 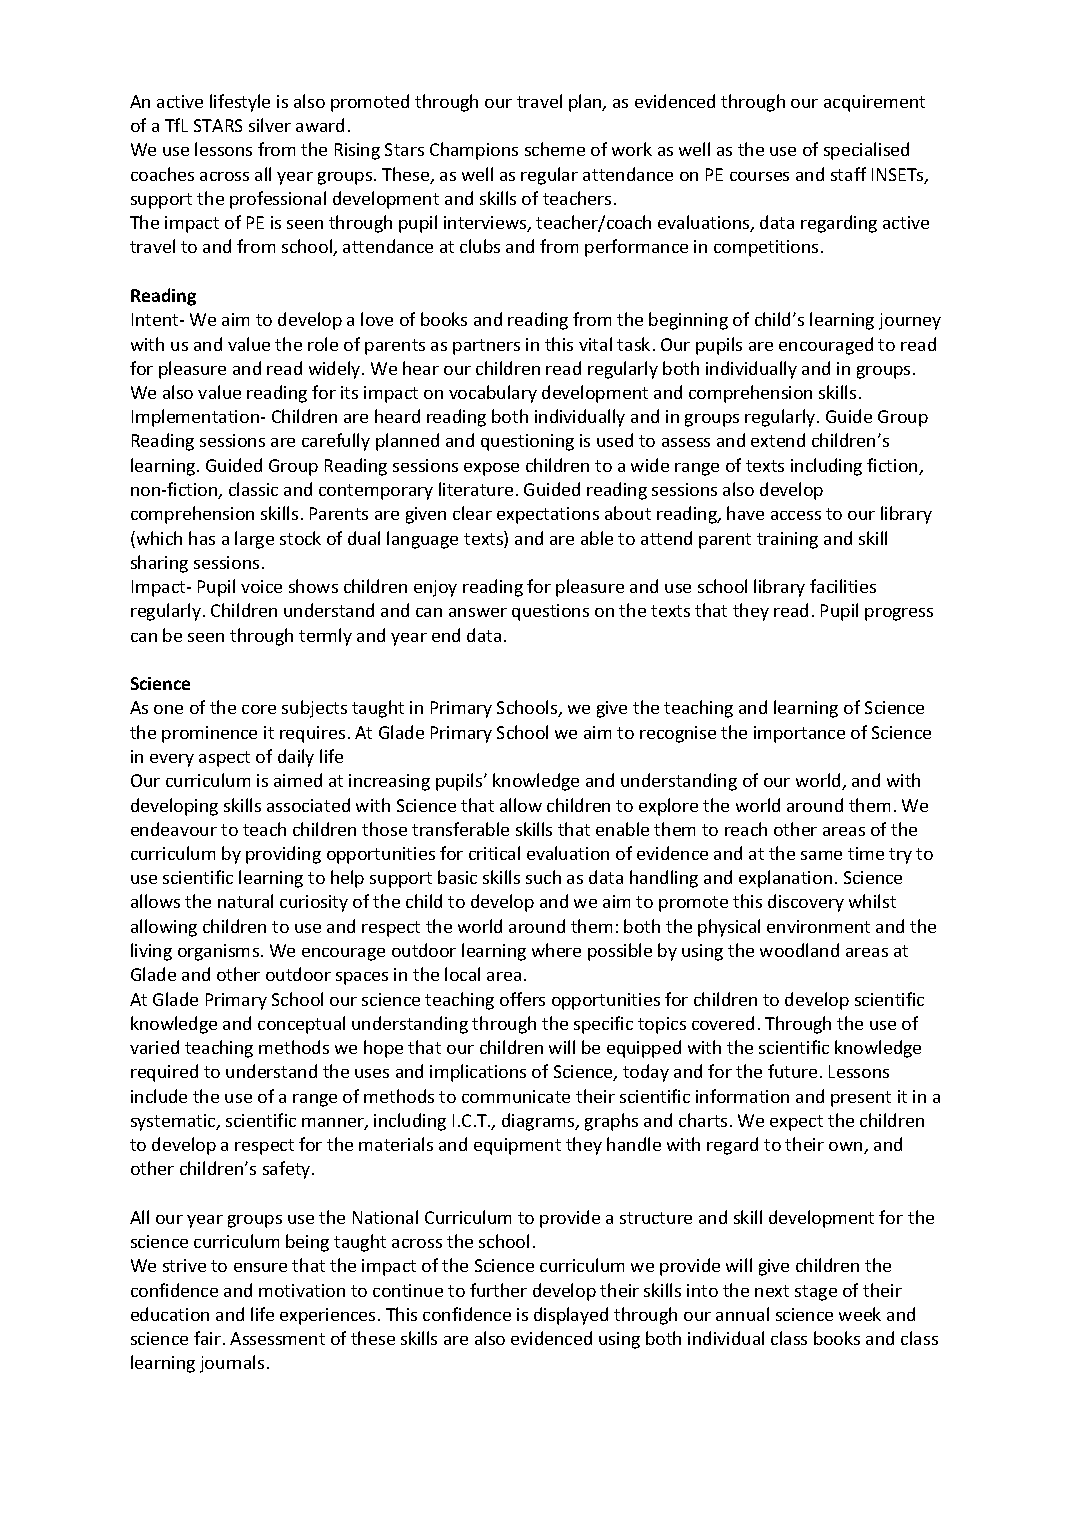 I want to click on specialised, so click(x=866, y=151).
